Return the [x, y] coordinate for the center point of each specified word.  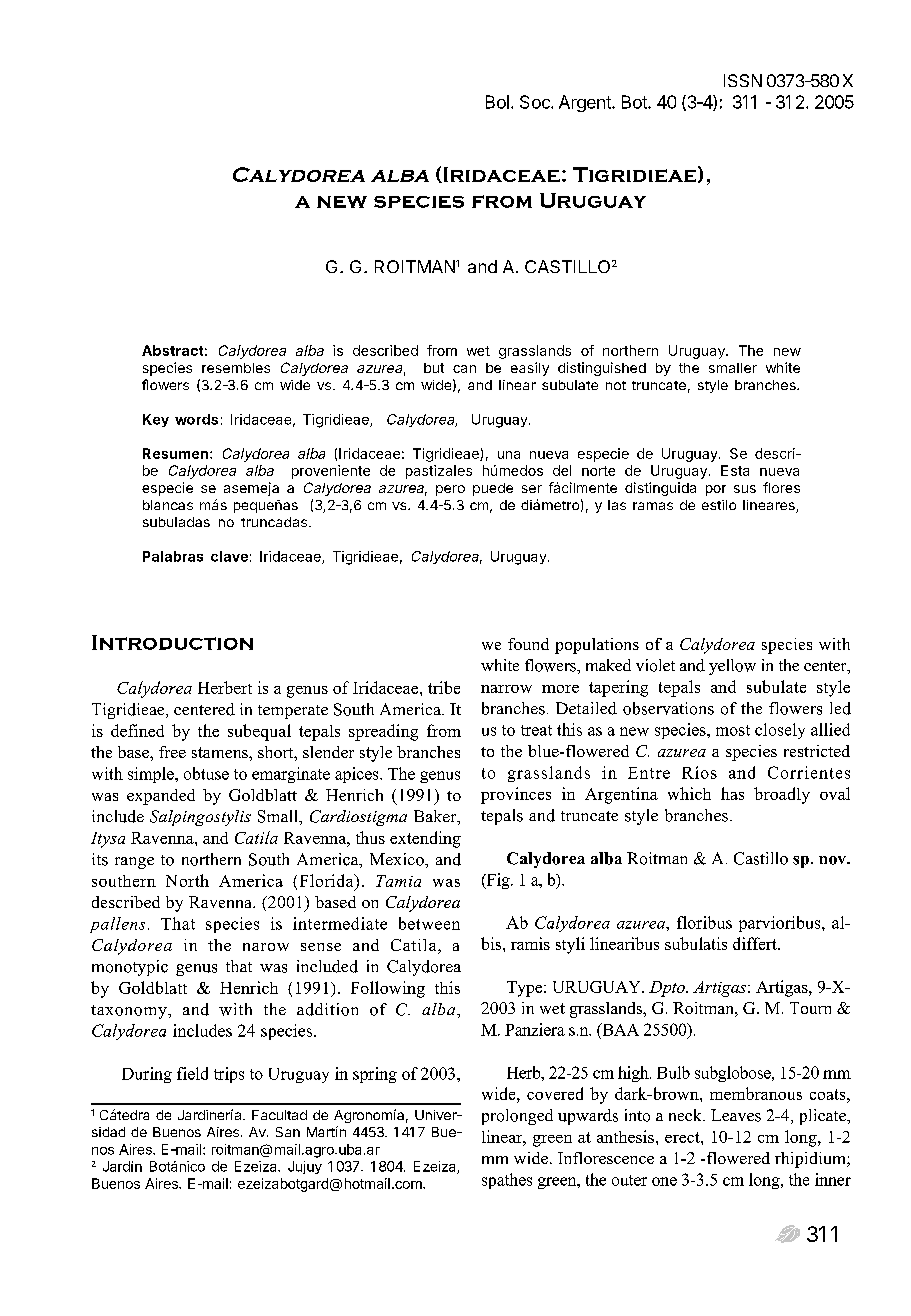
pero [450, 490]
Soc [536, 102]
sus [745, 489]
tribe [444, 687]
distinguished [602, 369]
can [464, 369]
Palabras [173, 556]
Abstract [172, 350]
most [733, 730]
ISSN [743, 80]
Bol [497, 102]
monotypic [130, 968]
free [172, 752]
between [429, 923]
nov [834, 860]
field [192, 1073]
